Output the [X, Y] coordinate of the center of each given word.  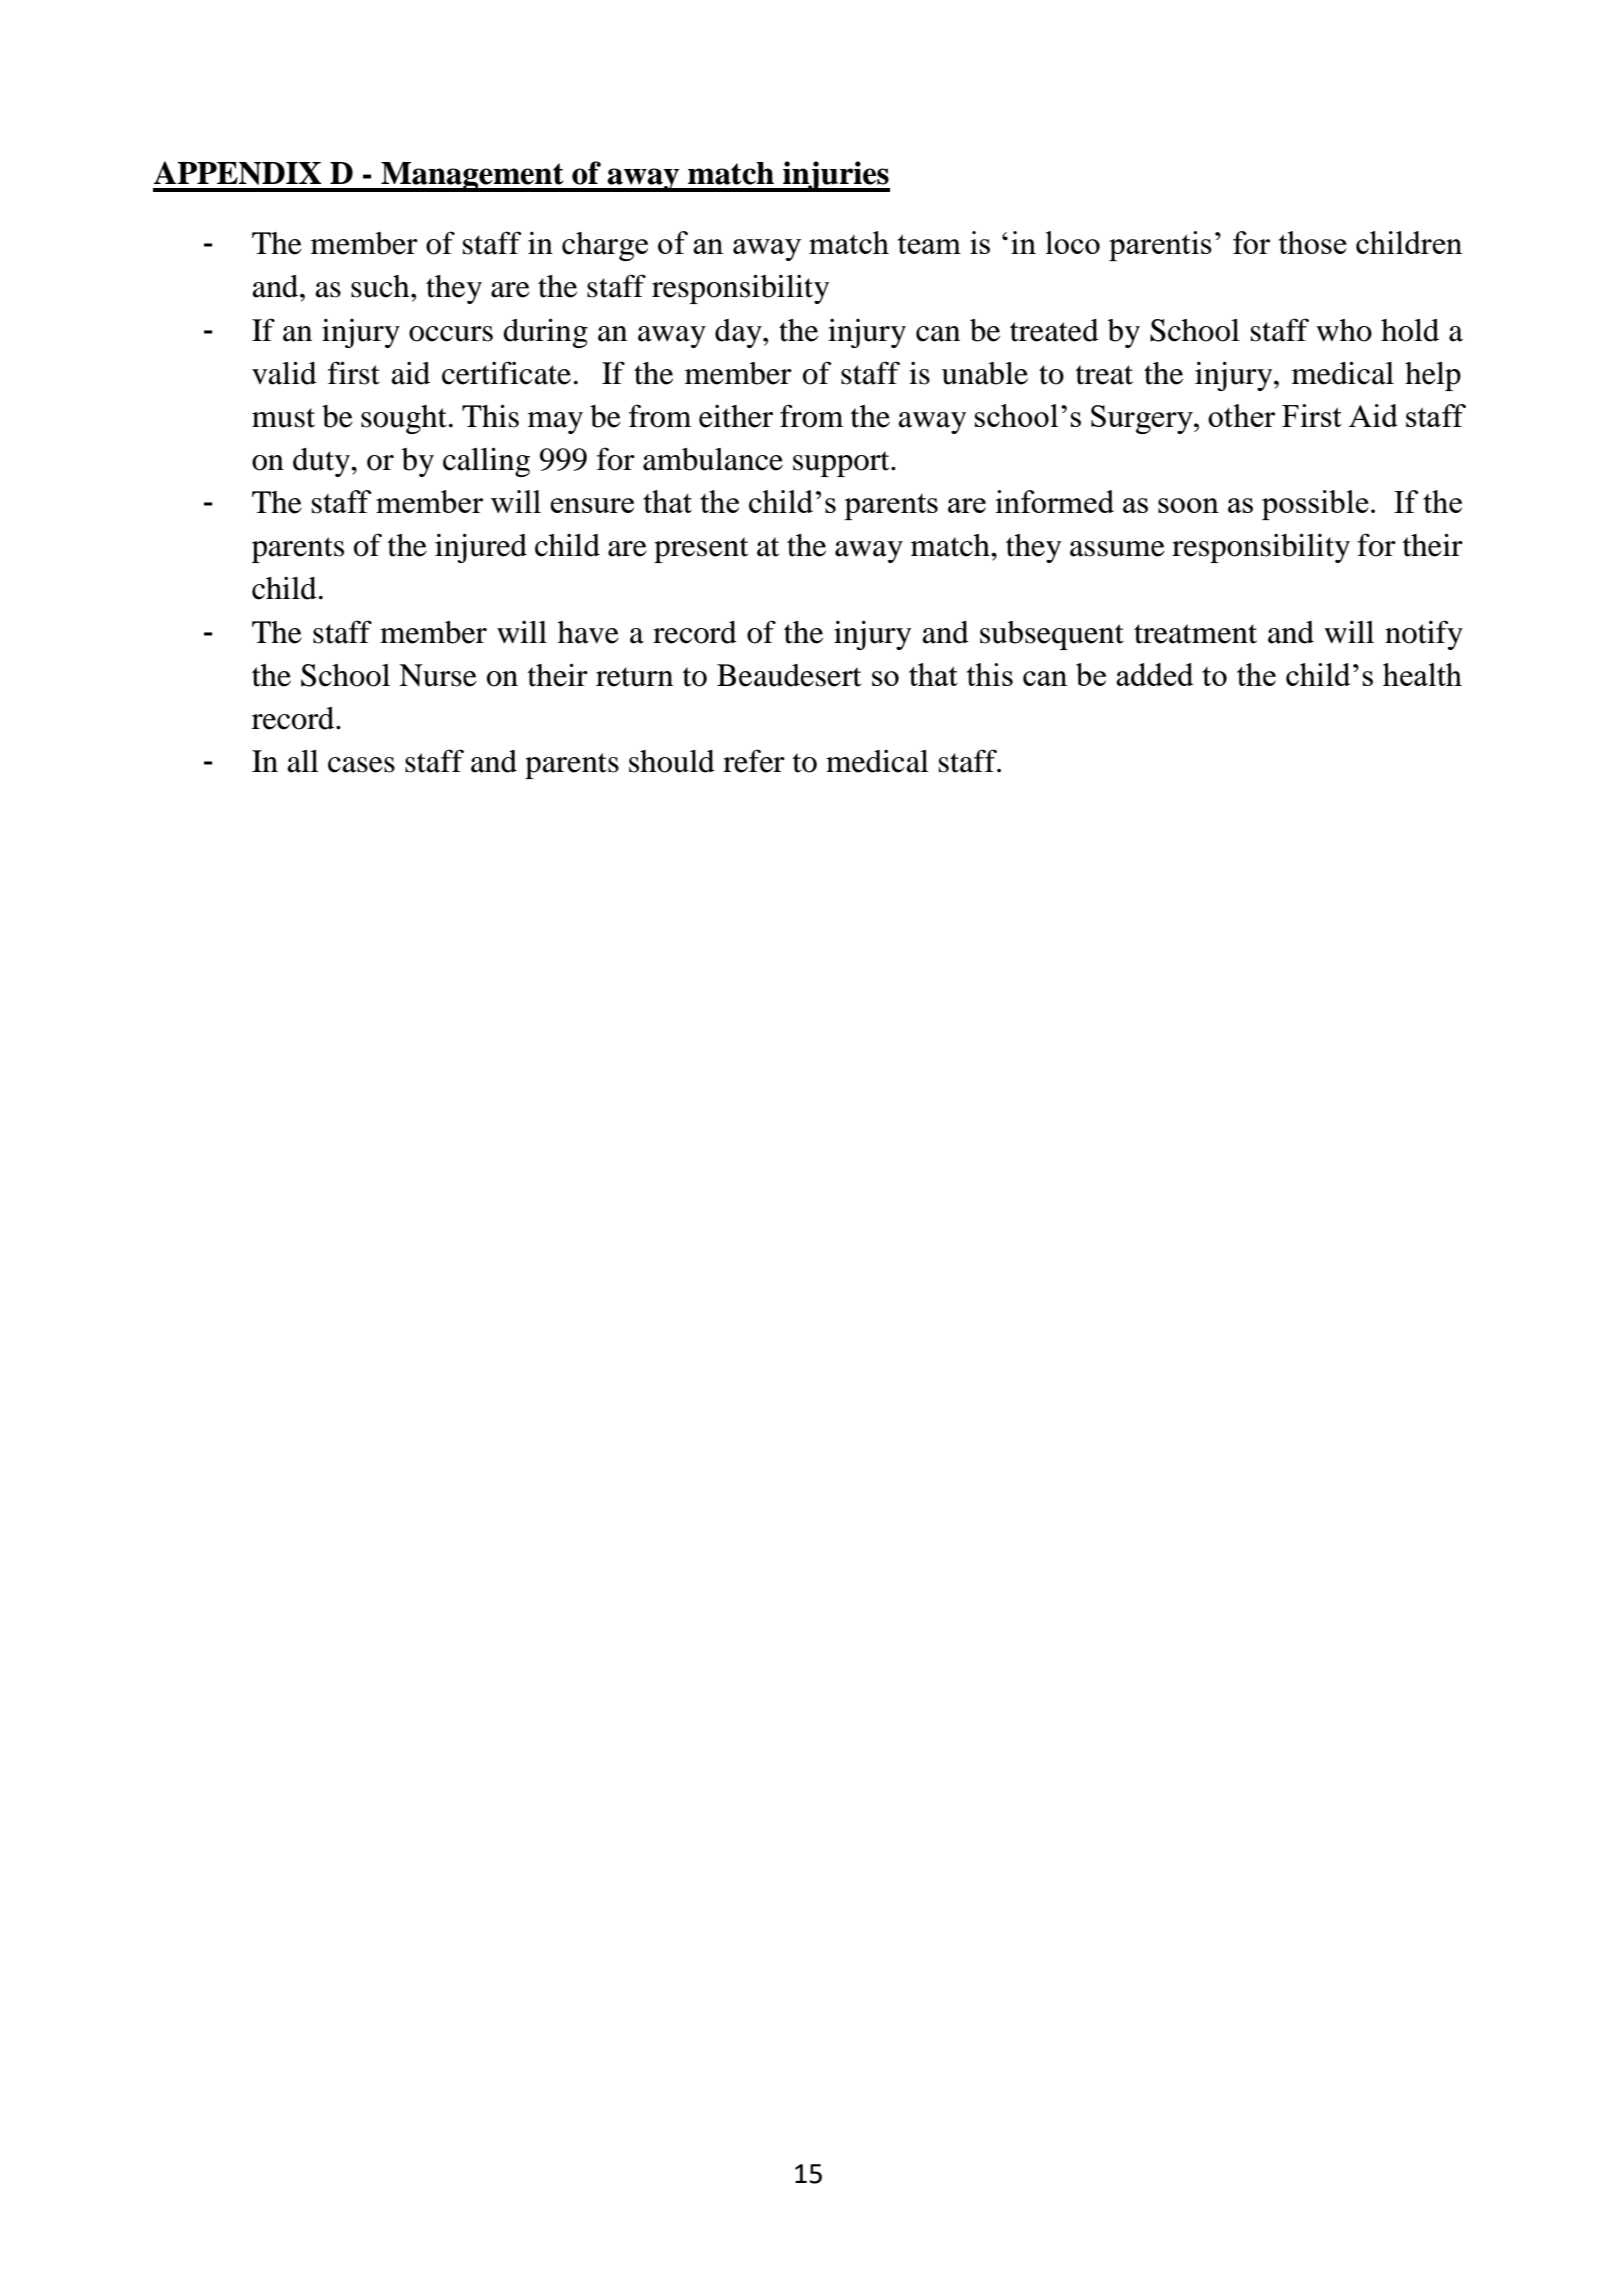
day [739, 333]
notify [1424, 635]
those [1313, 242]
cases [361, 765]
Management [472, 177]
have [588, 632]
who [1344, 330]
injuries [835, 176]
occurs [451, 334]
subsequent [1052, 635]
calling [486, 462]
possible [1315, 505]
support [842, 464]
